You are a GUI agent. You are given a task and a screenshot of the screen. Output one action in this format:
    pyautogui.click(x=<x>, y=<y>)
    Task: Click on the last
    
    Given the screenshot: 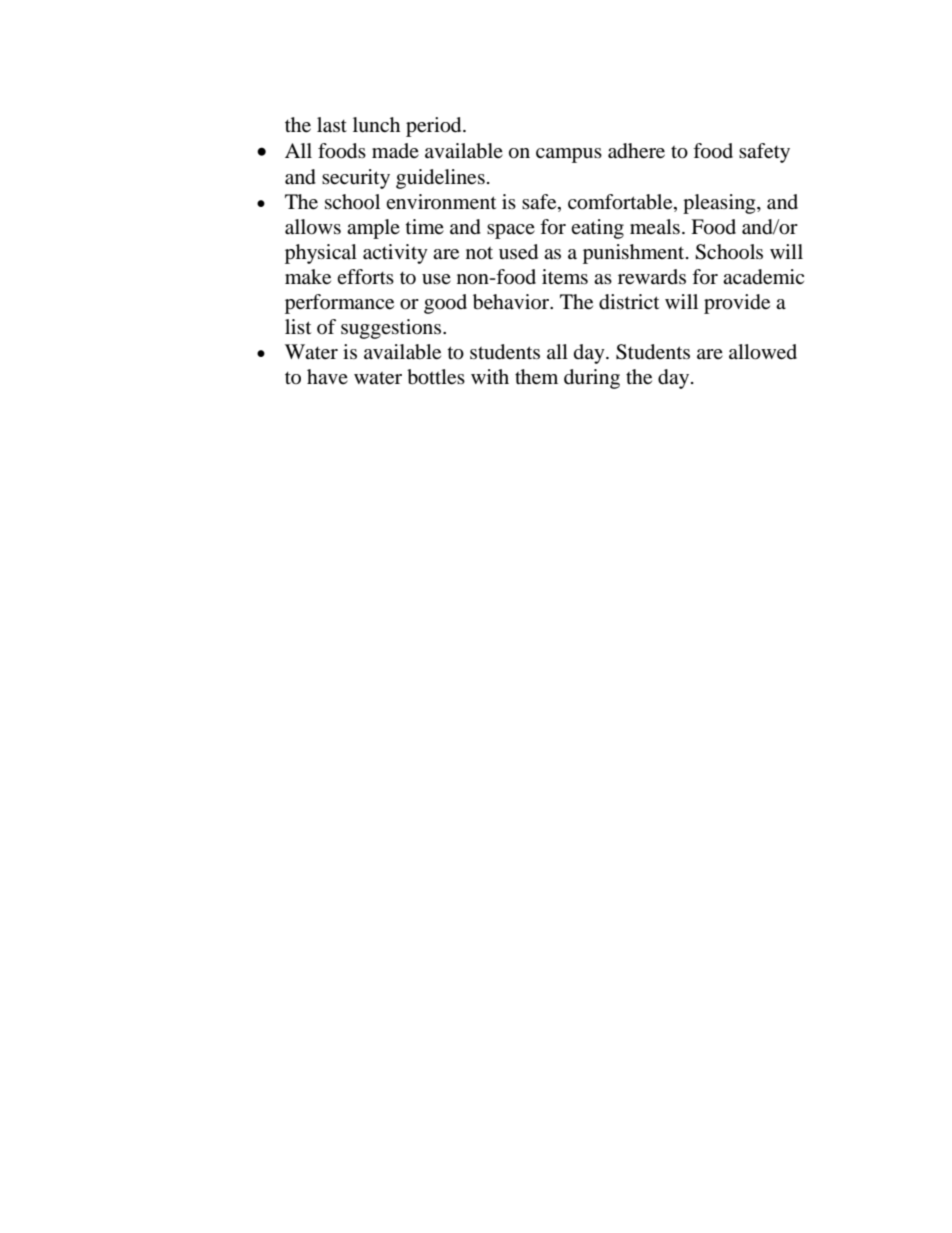 What is the action you would take?
    pyautogui.click(x=332, y=125)
